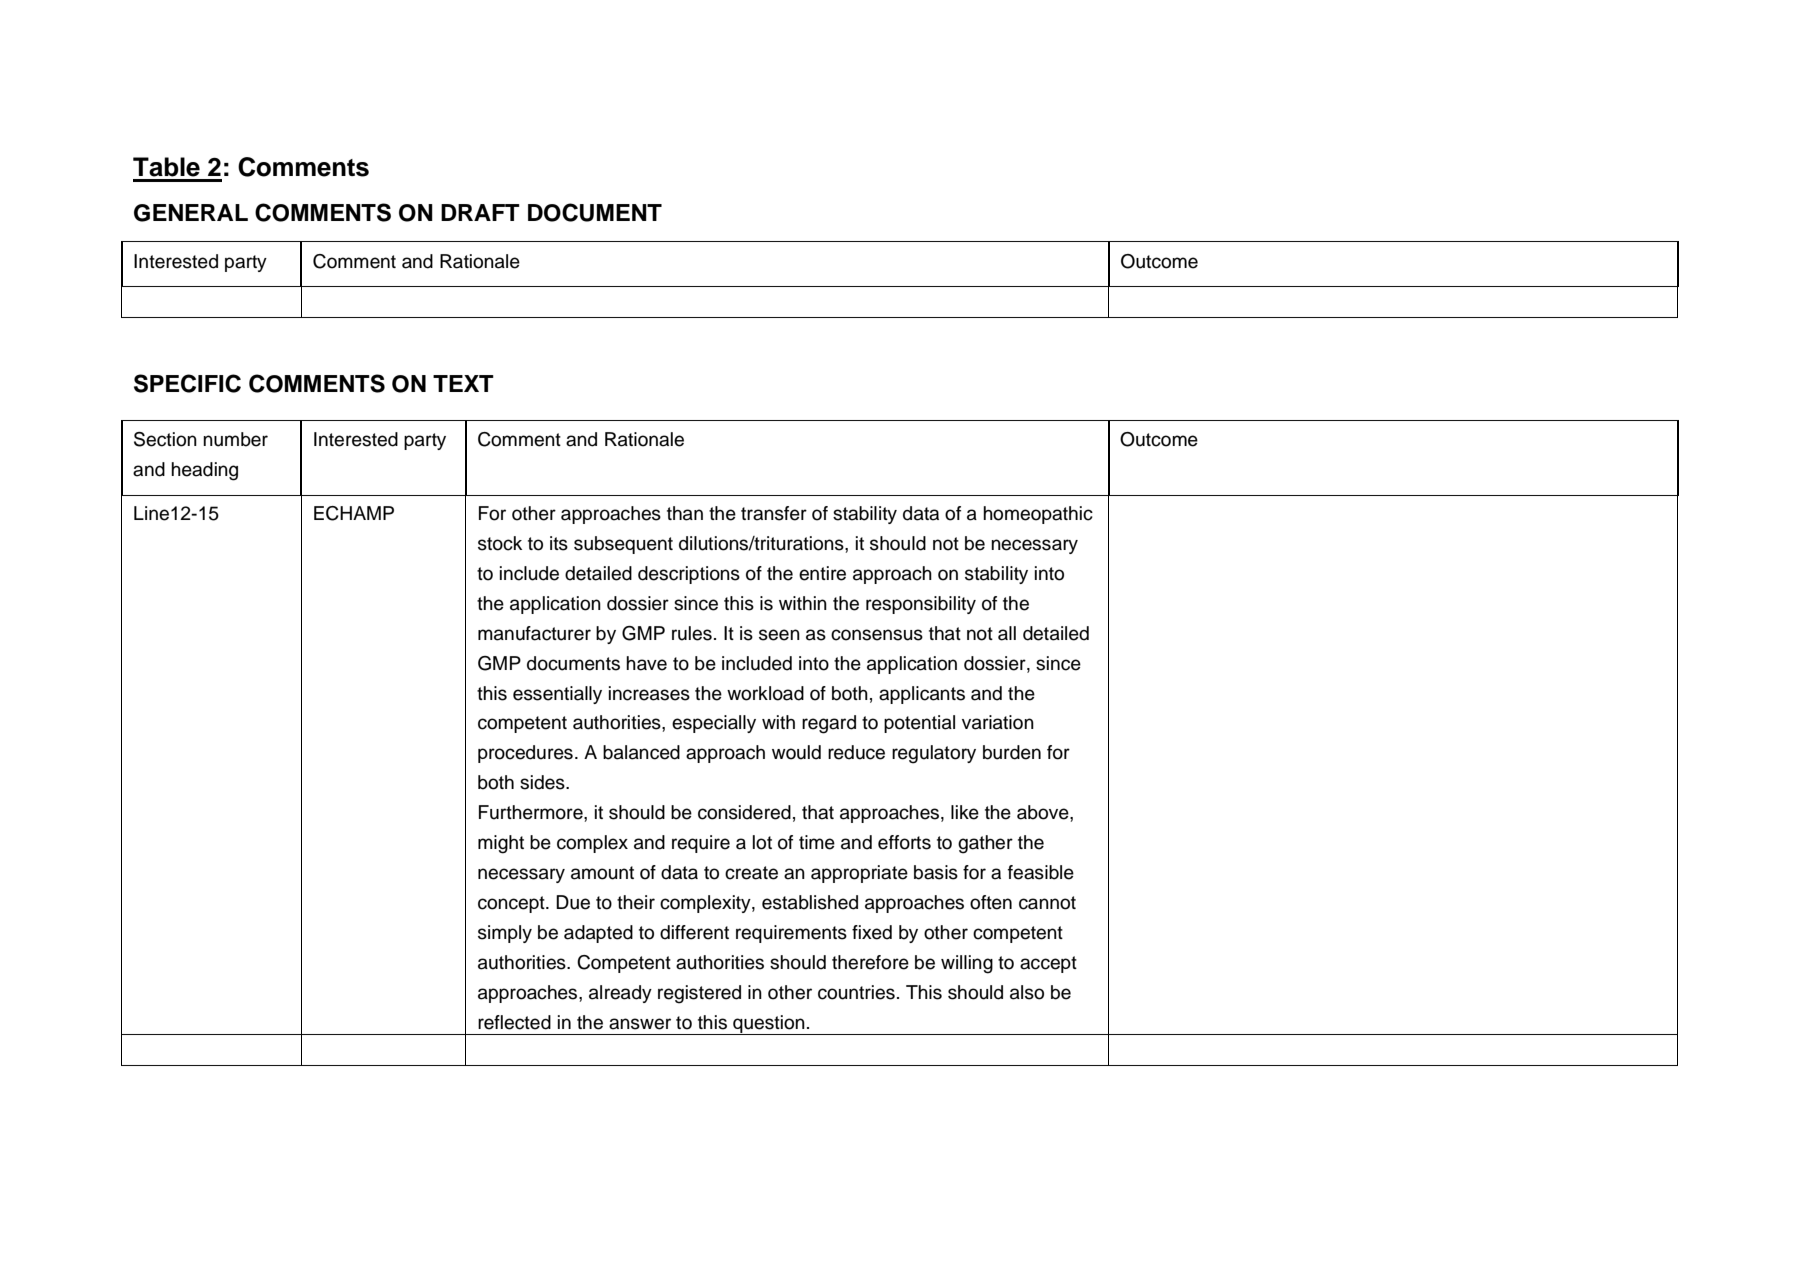 The height and width of the screenshot is (1272, 1799). What do you see at coordinates (685, 513) in the screenshot?
I see `than` at bounding box center [685, 513].
